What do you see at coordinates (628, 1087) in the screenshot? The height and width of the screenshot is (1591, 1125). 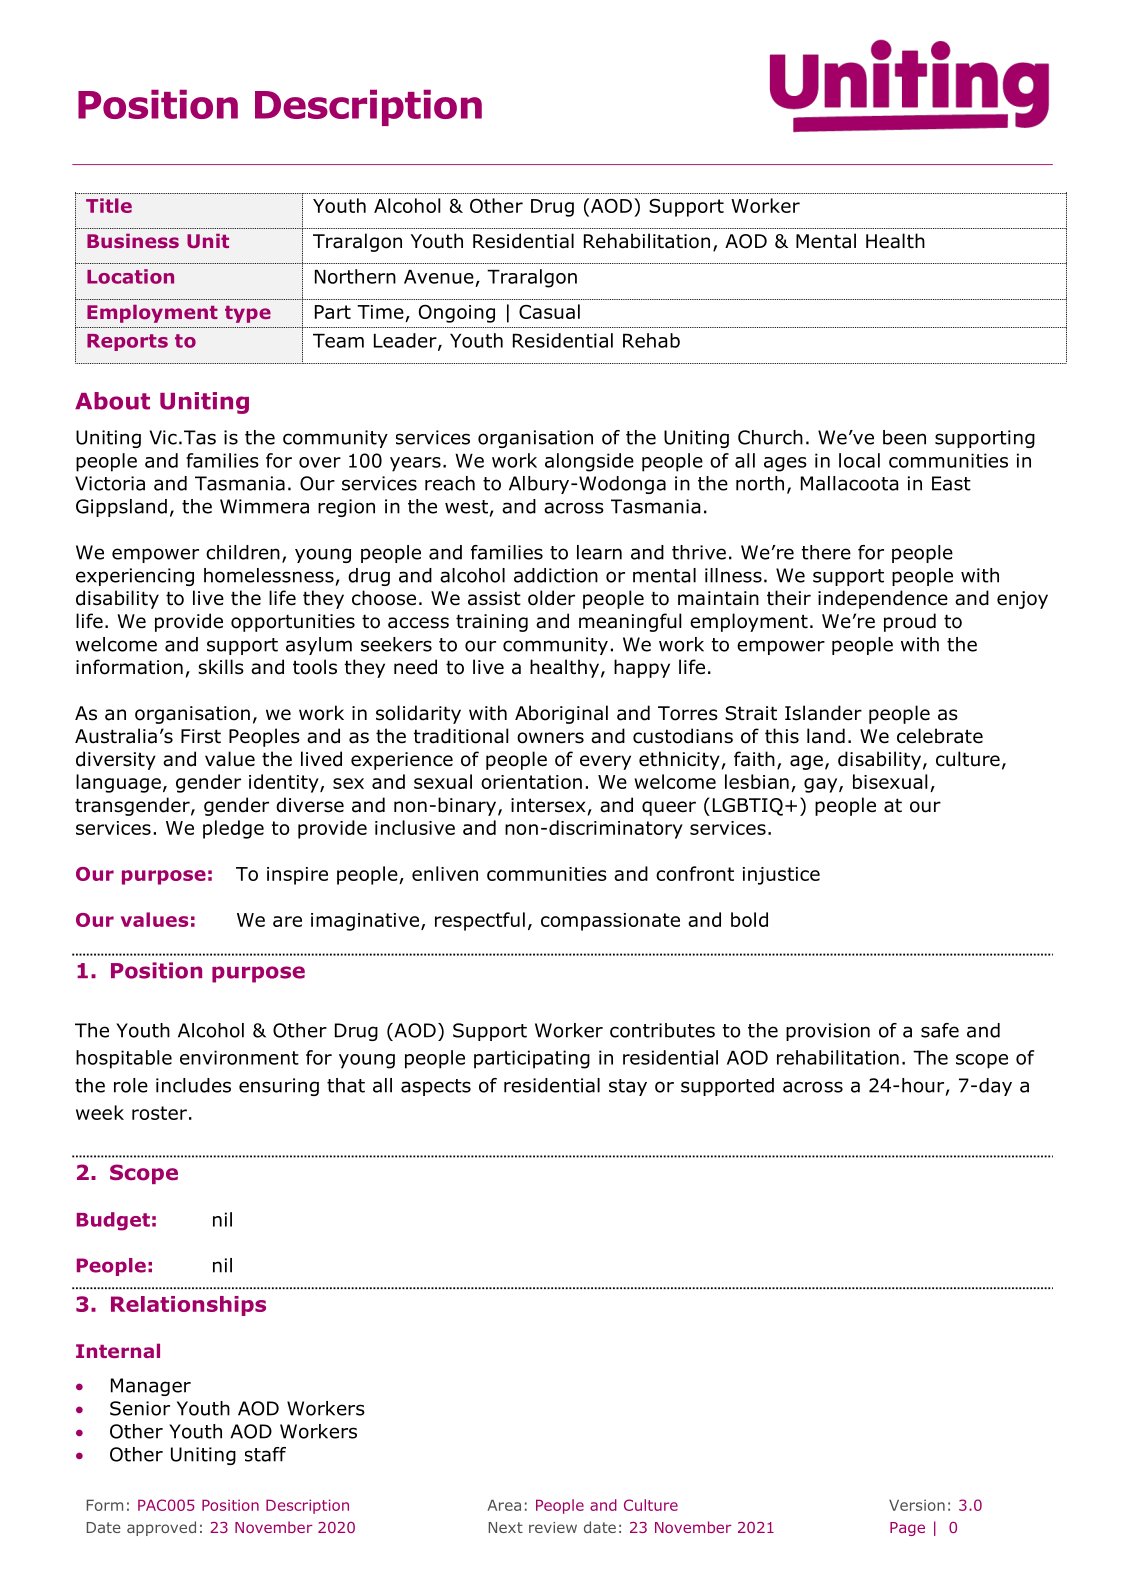 I see `stay` at bounding box center [628, 1087].
